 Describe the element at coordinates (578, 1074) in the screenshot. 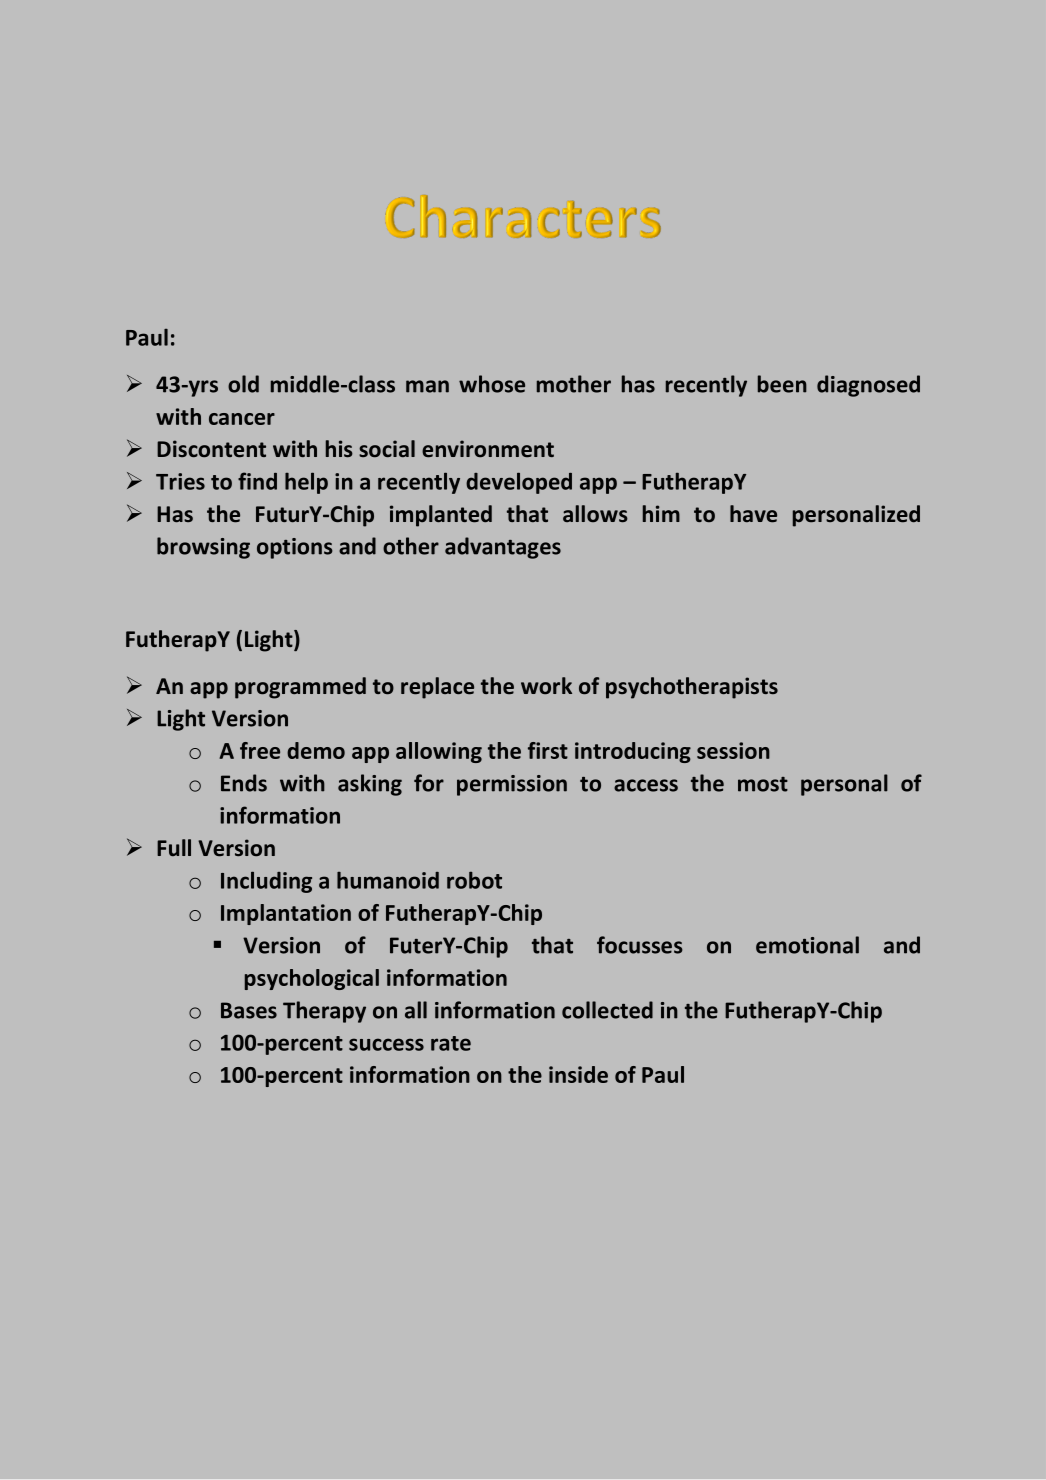

I see `inside` at that location.
